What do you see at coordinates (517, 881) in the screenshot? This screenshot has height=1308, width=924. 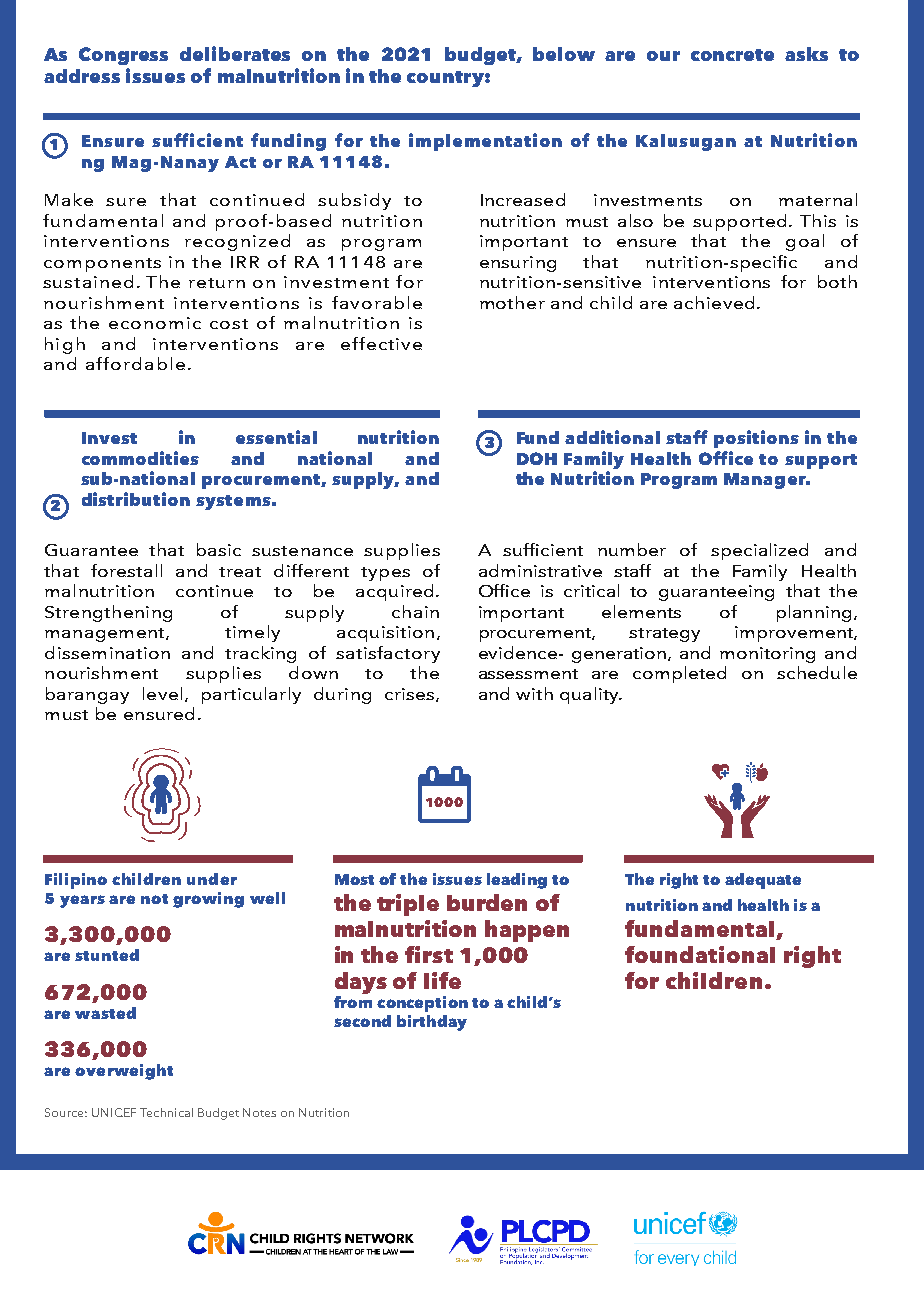 I see `leading` at bounding box center [517, 881].
